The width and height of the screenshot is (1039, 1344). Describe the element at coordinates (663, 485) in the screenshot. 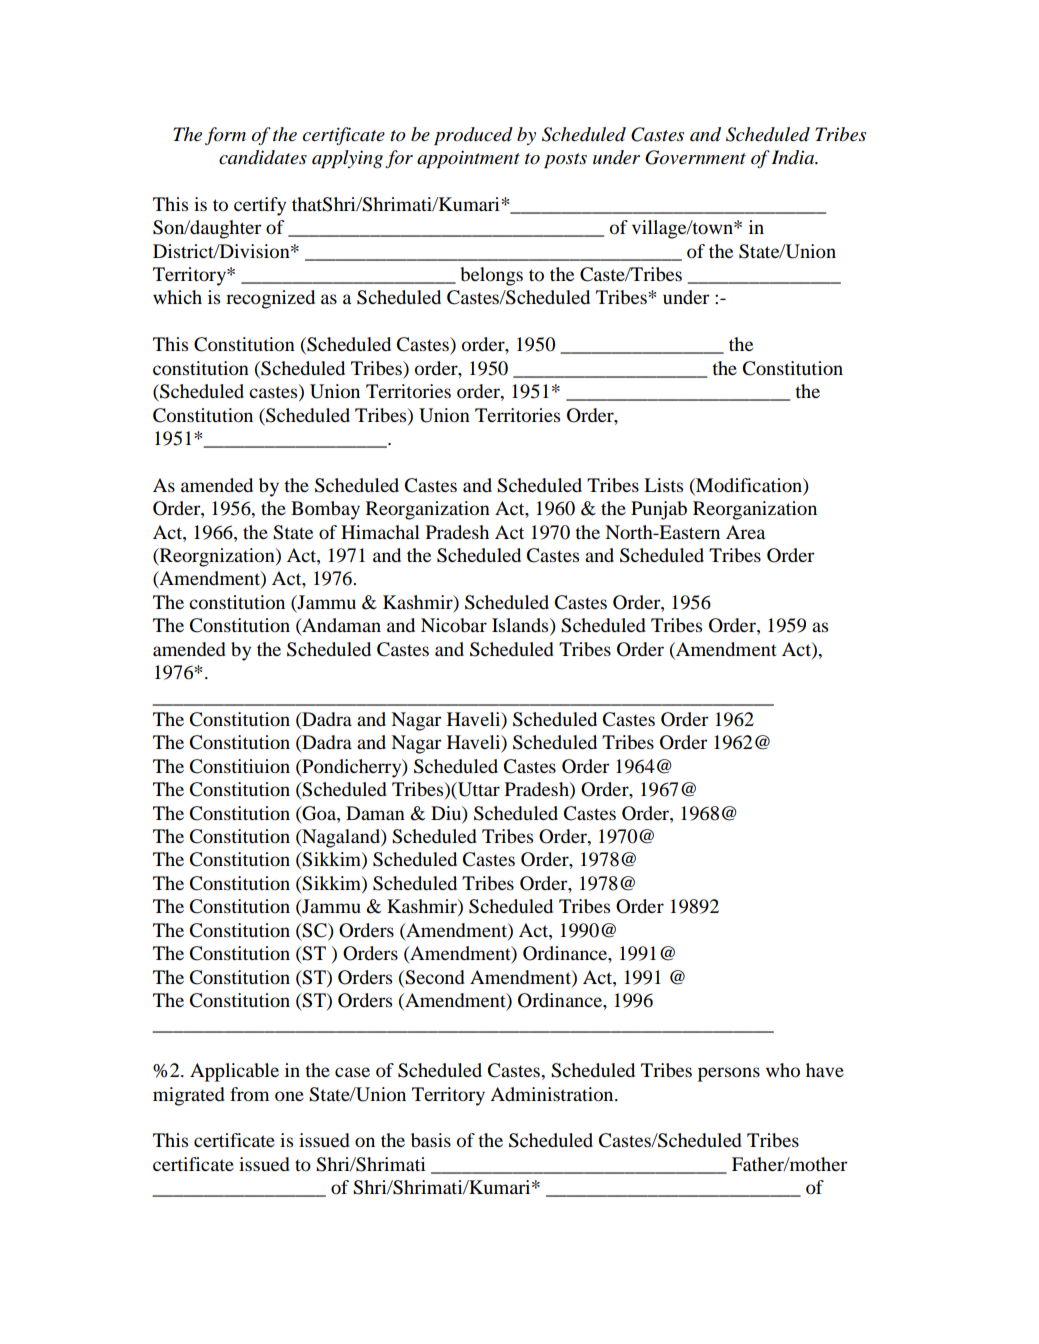

I see `Lists` at that location.
